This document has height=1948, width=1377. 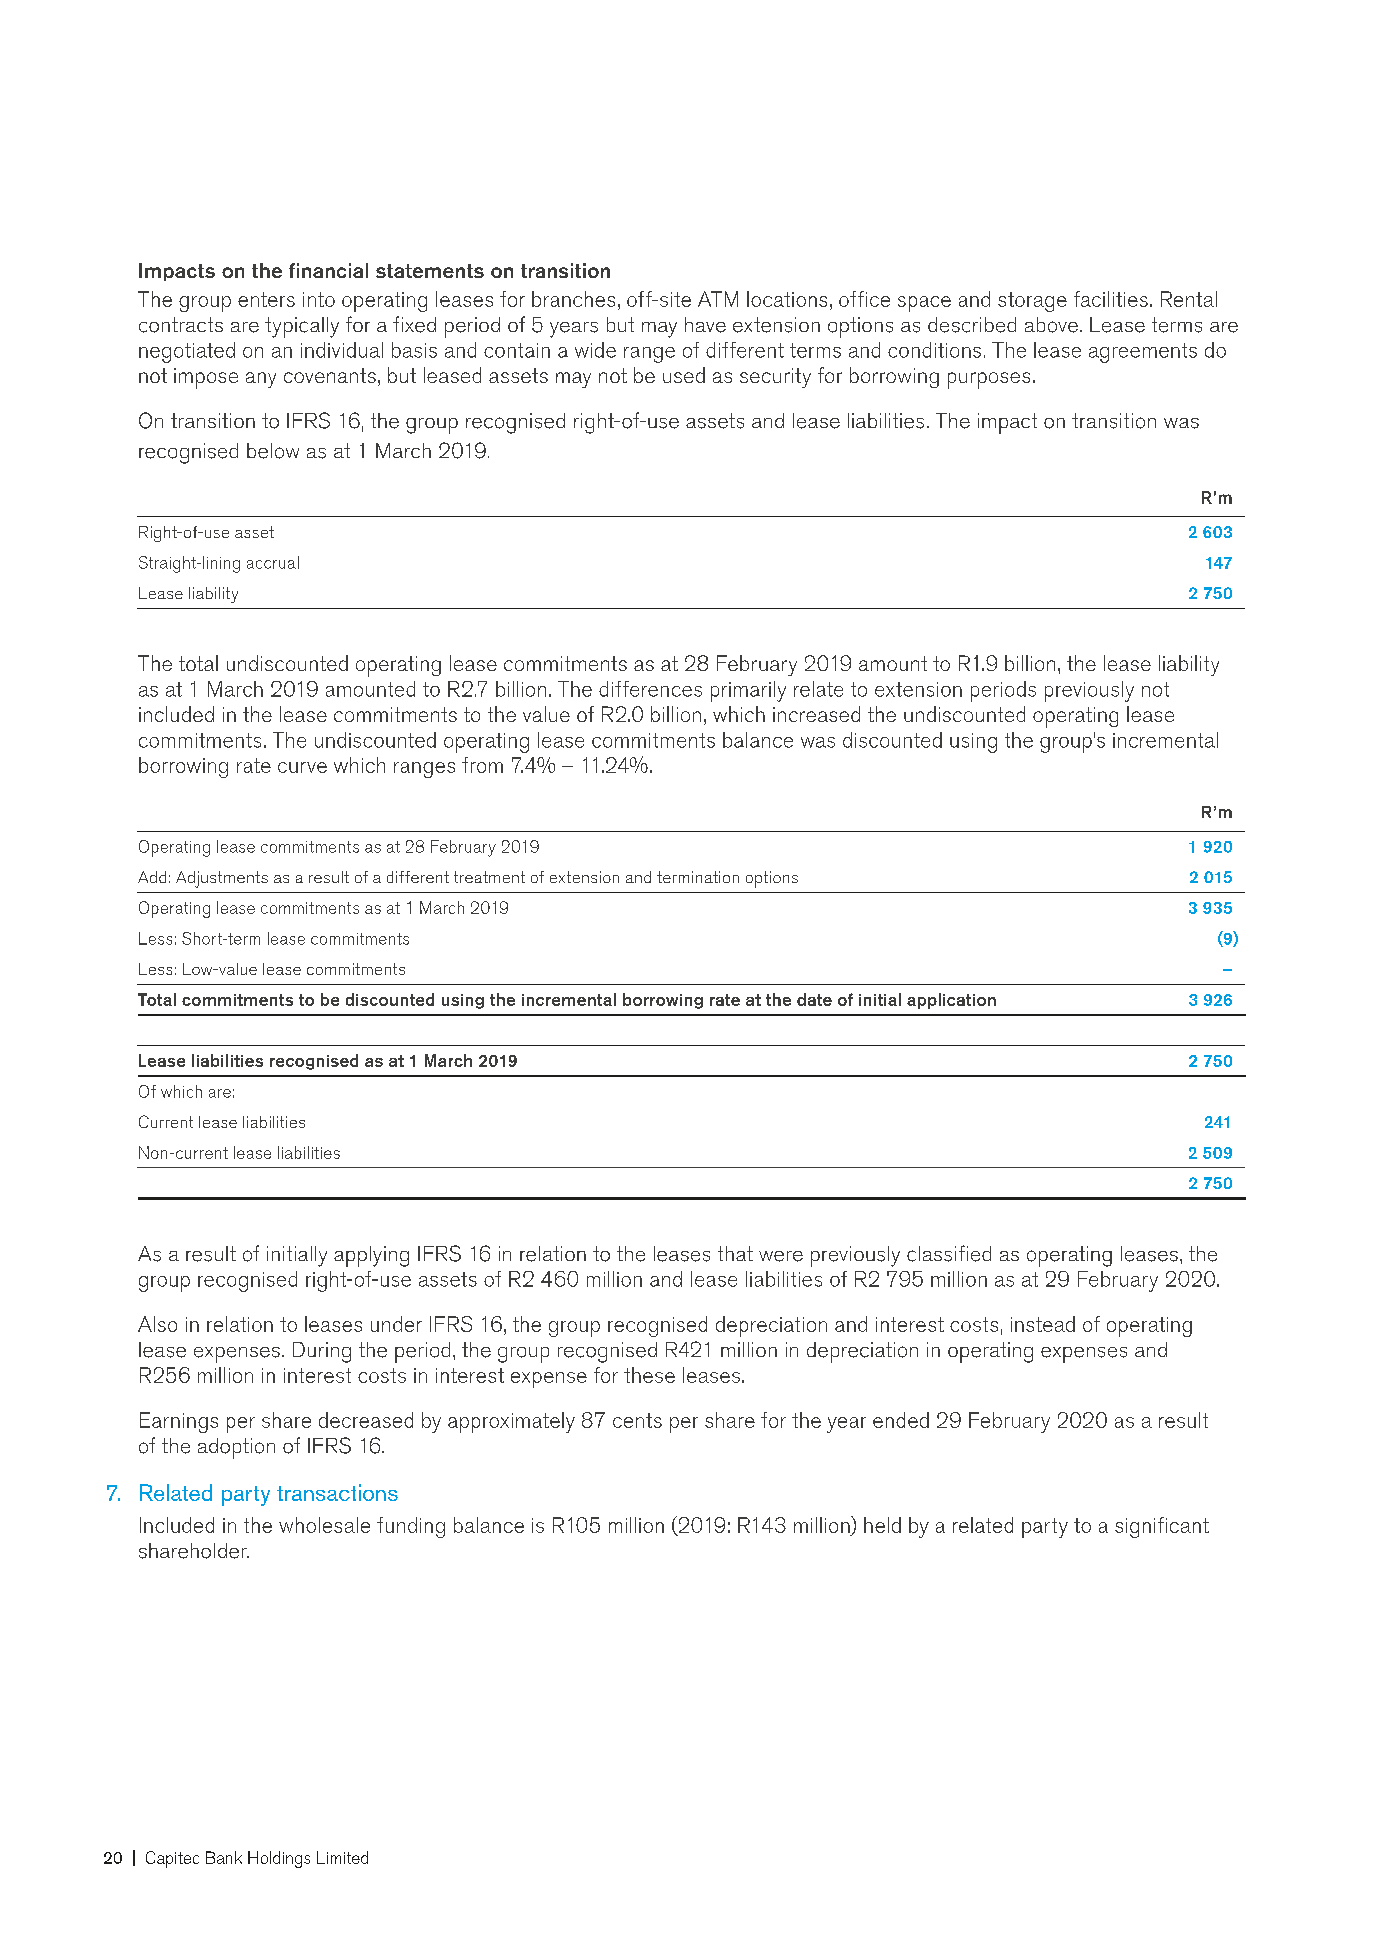 What do you see at coordinates (951, 1001) in the document?
I see `application` at bounding box center [951, 1001].
